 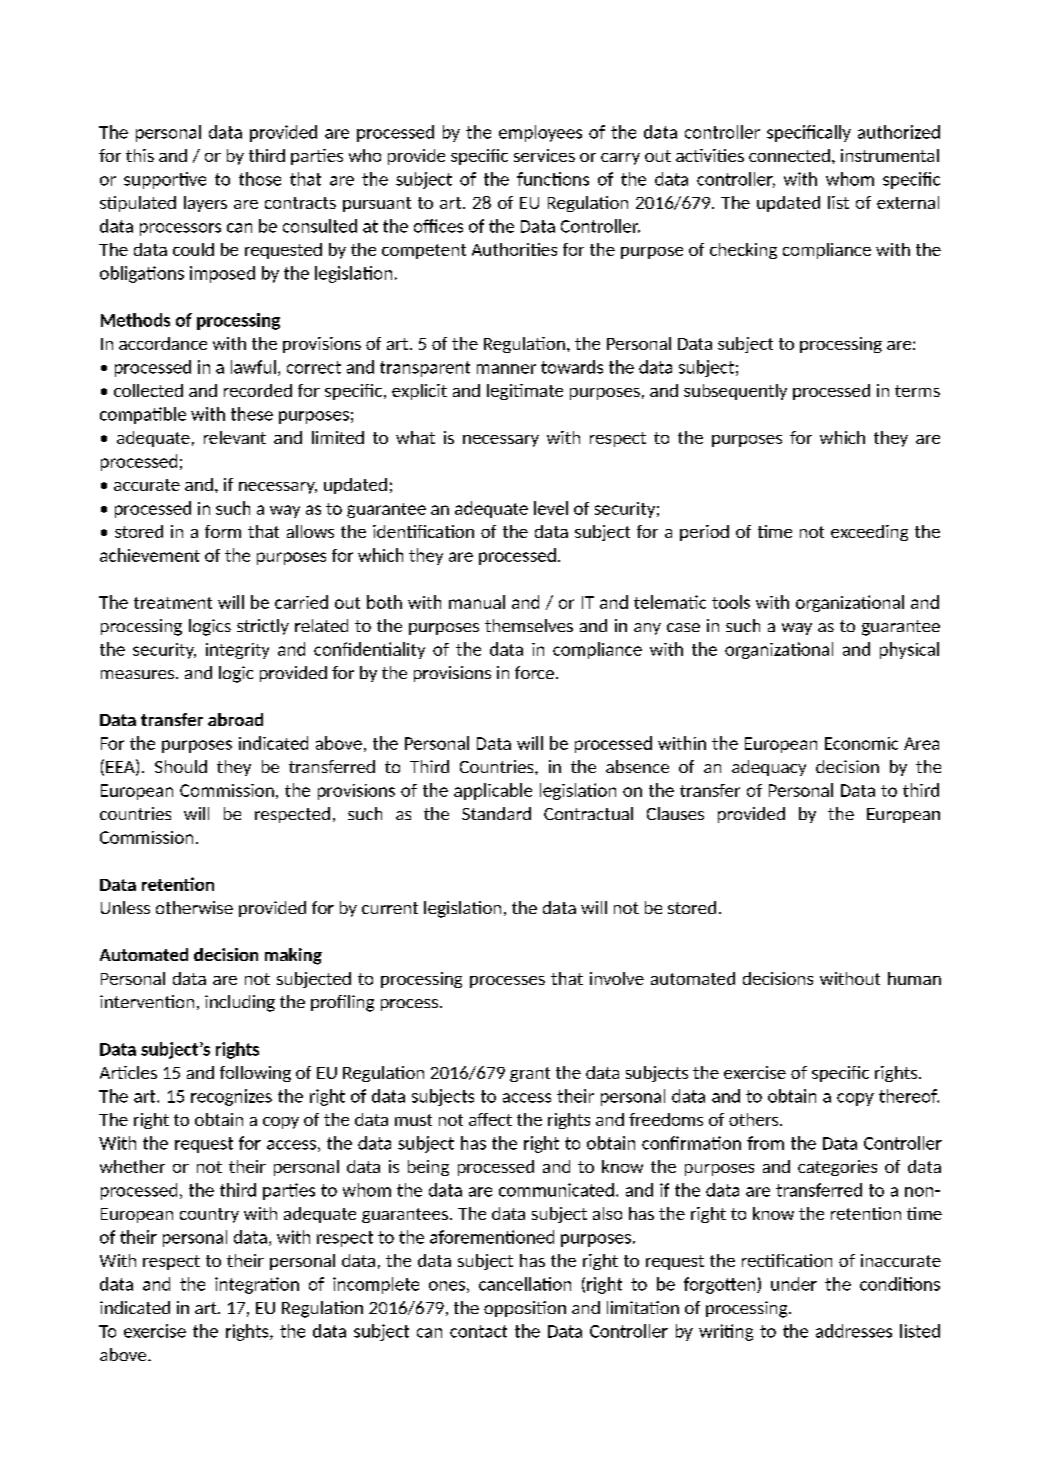 I want to click on connected, so click(x=789, y=155).
